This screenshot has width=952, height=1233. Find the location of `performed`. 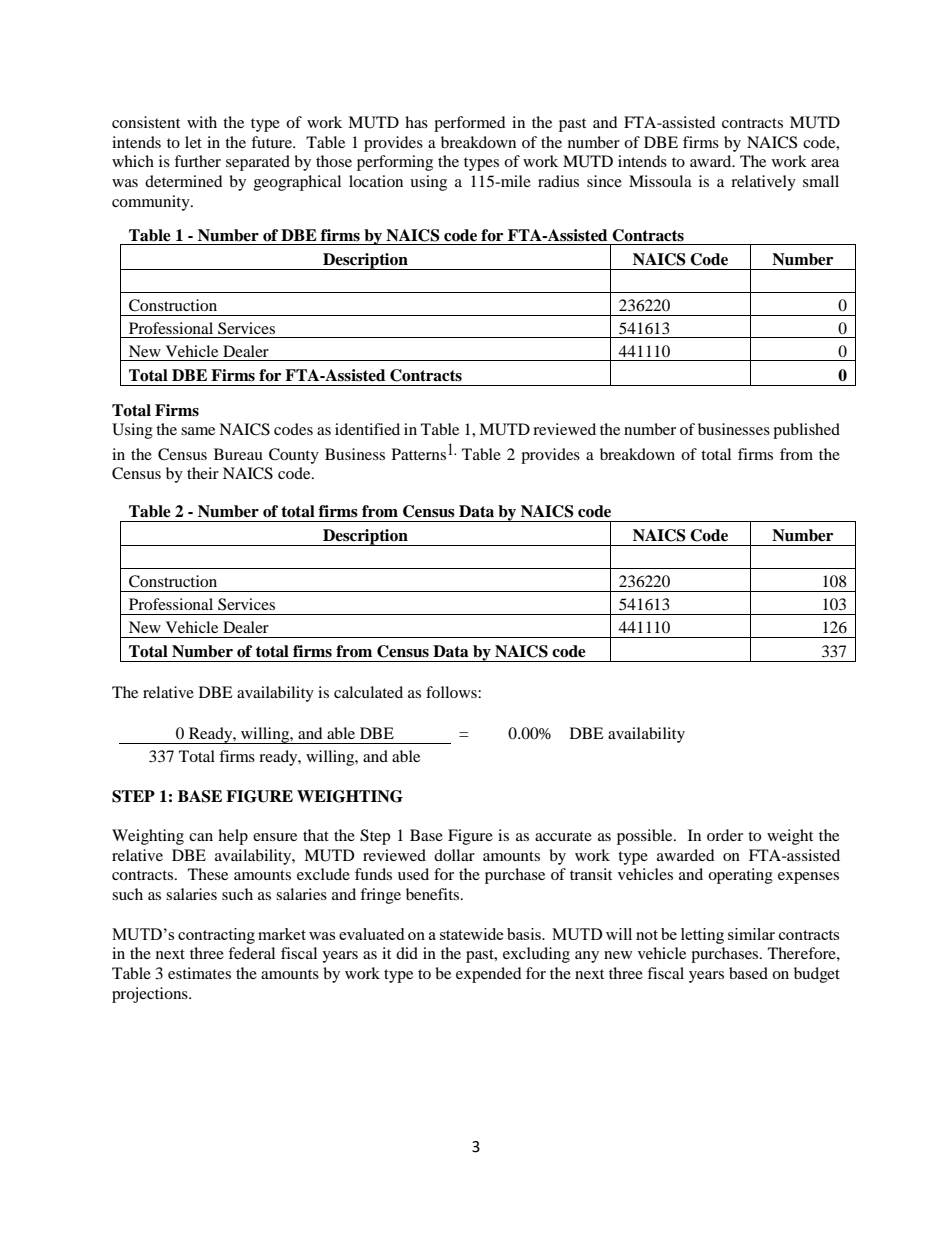

performed is located at coordinates (470, 124).
